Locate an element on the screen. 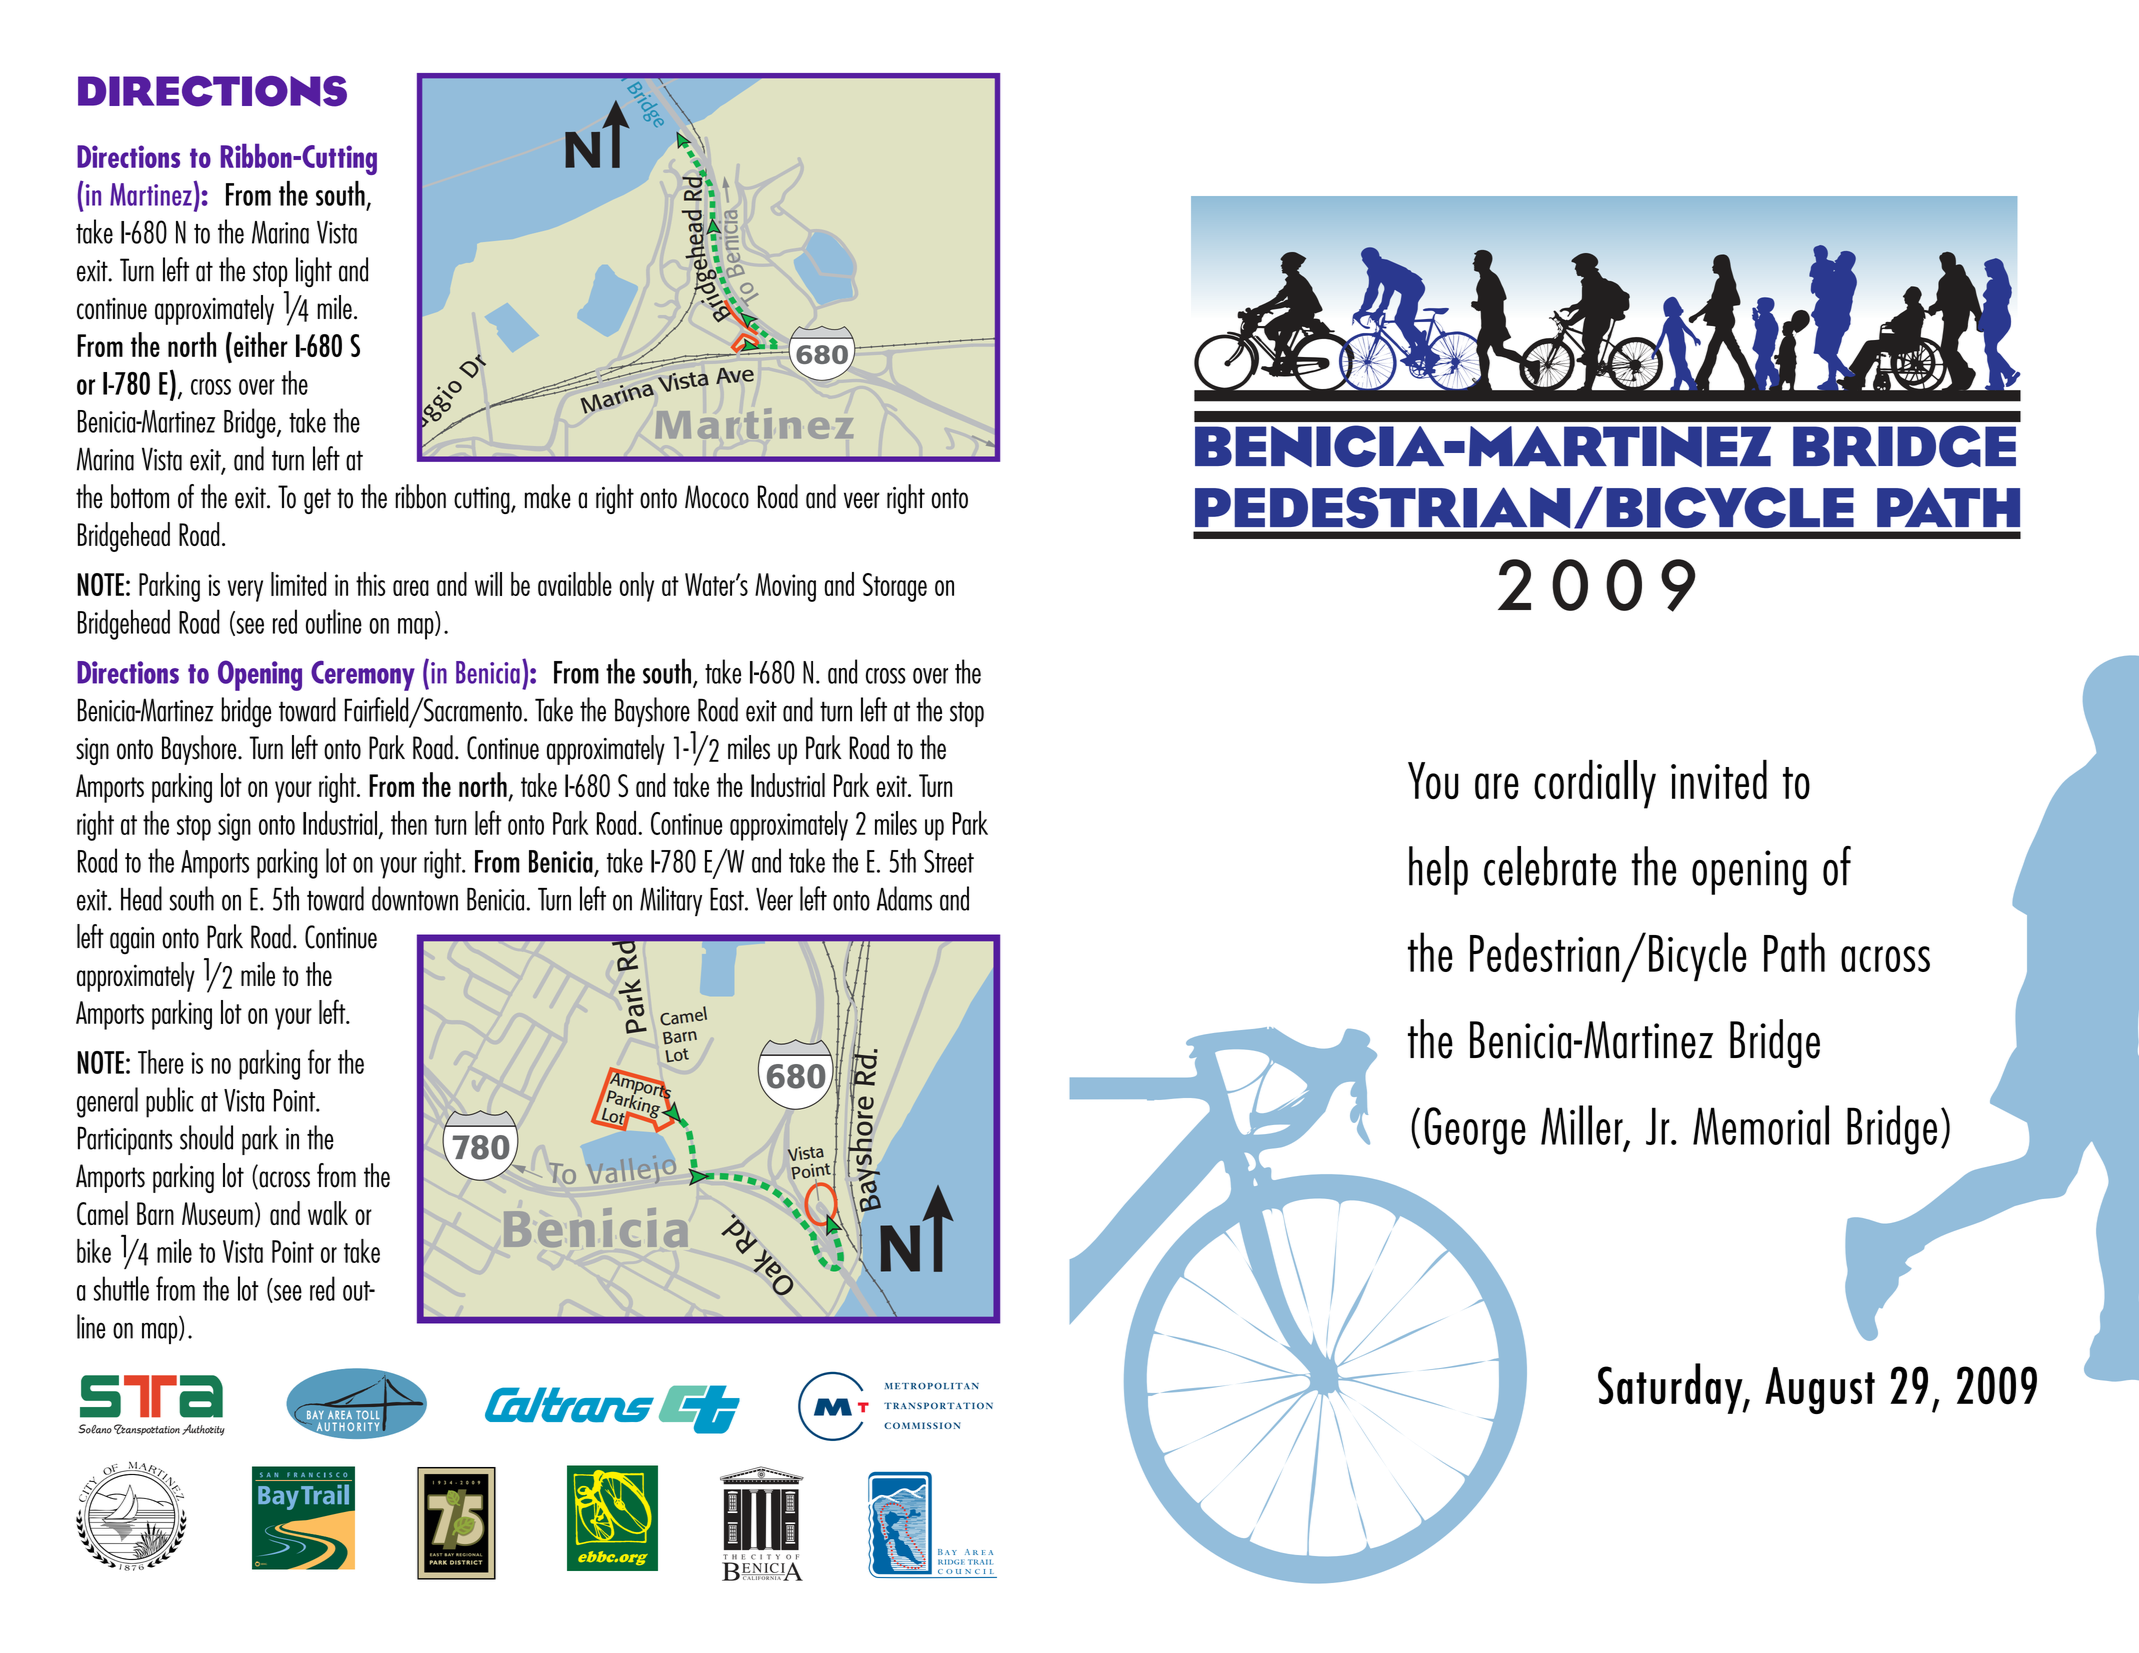 The height and width of the screenshot is (1653, 2139). shuttle is located at coordinates (121, 1288).
